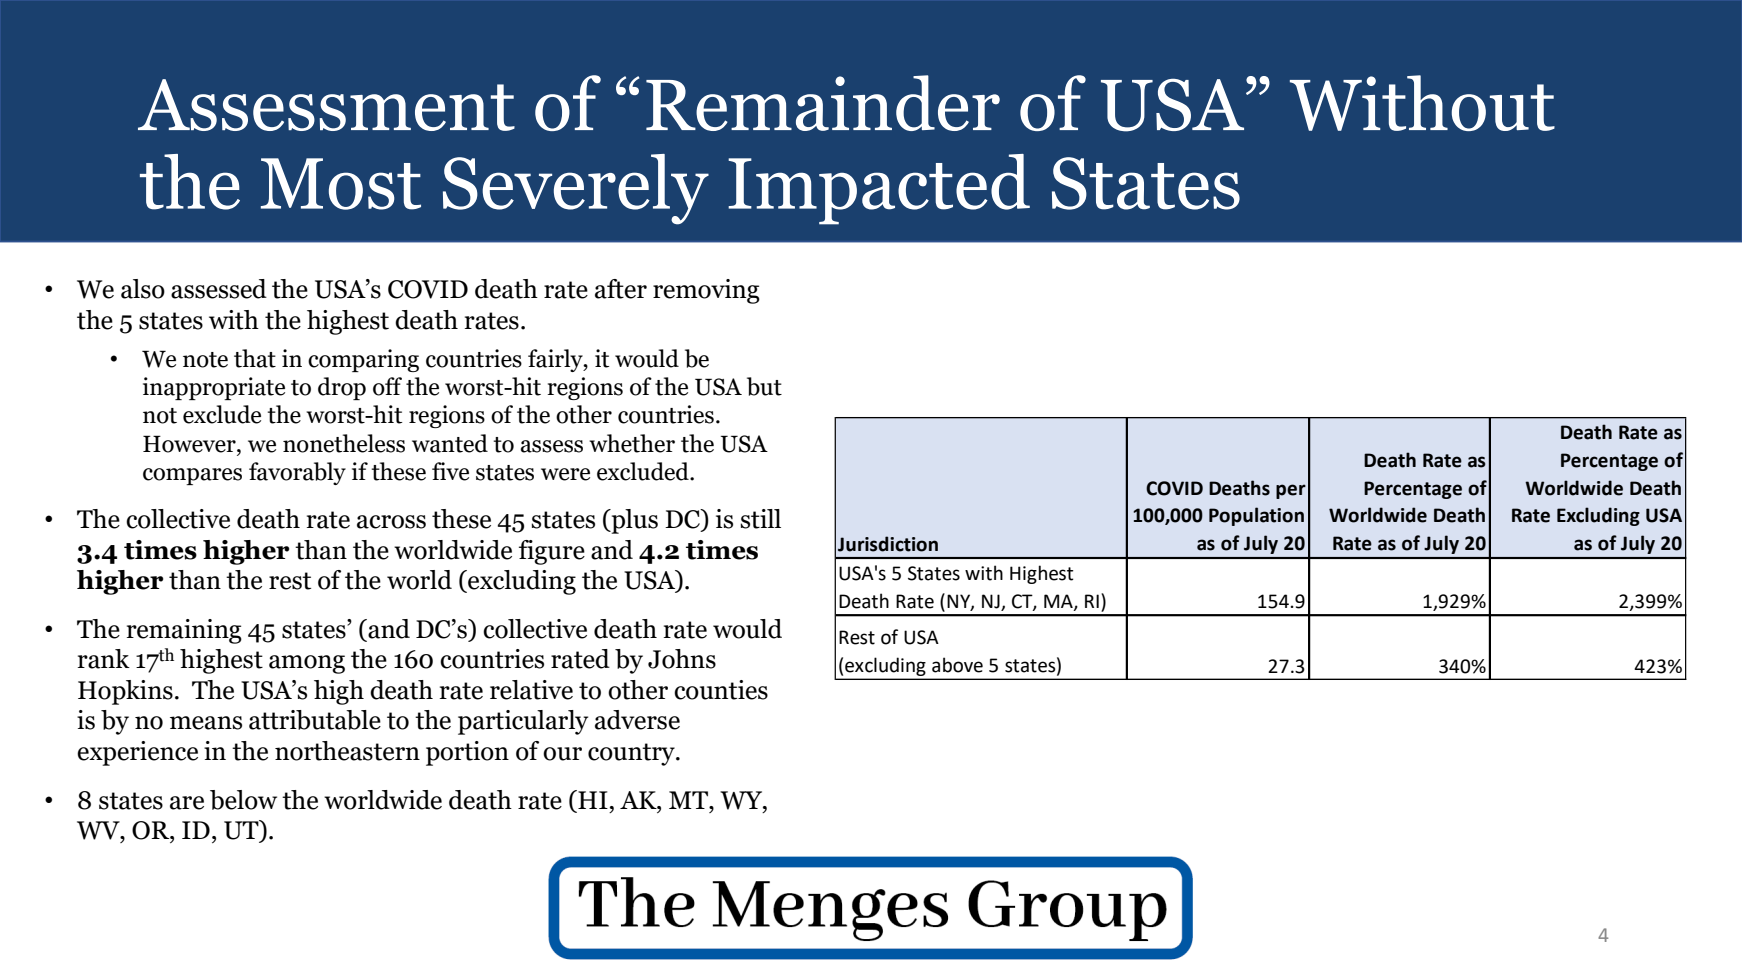  What do you see at coordinates (706, 291) in the screenshot?
I see `removing` at bounding box center [706, 291].
